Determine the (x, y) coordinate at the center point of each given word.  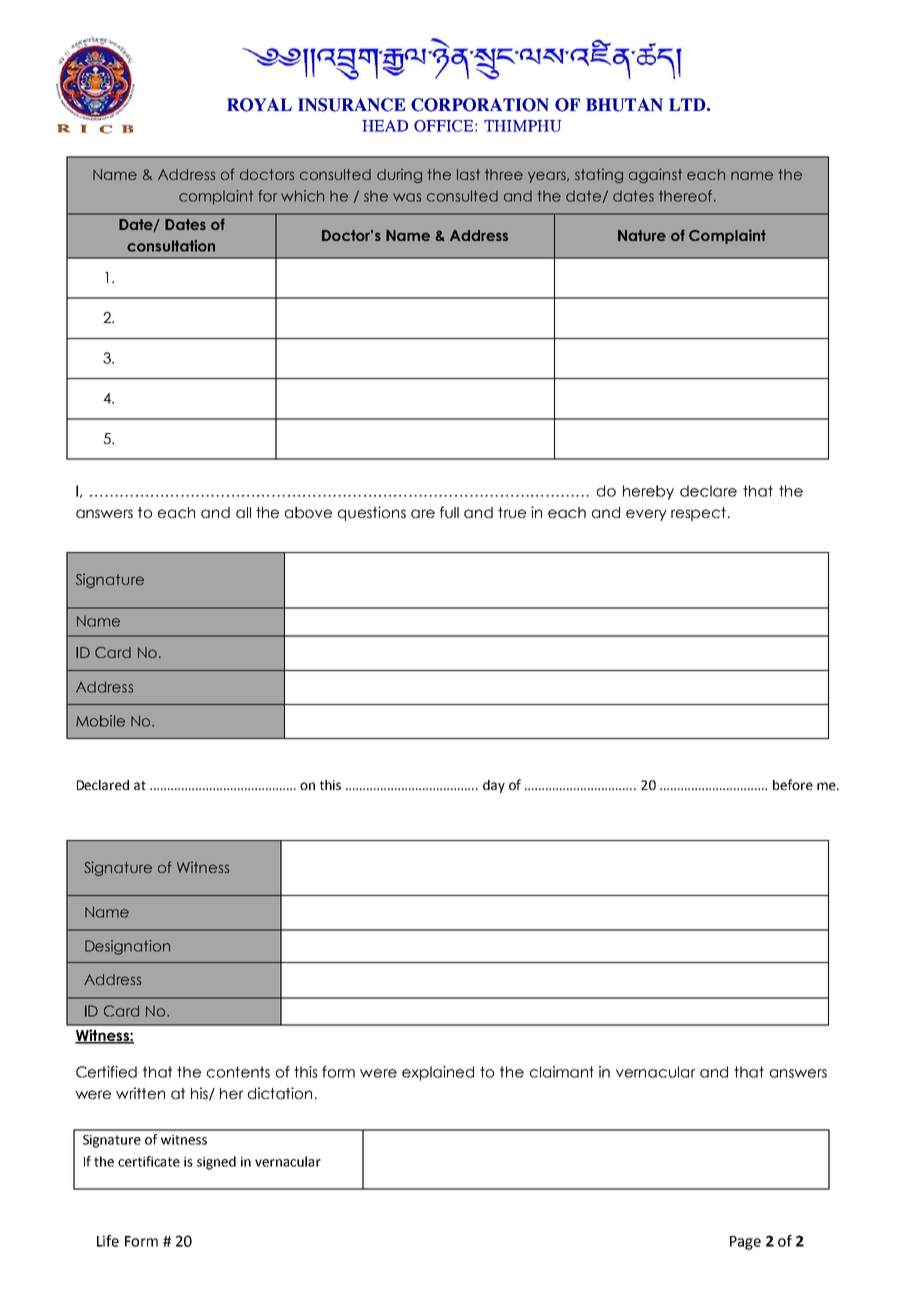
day (494, 786)
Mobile (100, 721)
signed (216, 1163)
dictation (280, 1093)
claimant (562, 1072)
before (793, 784)
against (655, 175)
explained (438, 1073)
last (468, 174)
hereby (648, 492)
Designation (127, 947)
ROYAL (259, 105)
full (449, 512)
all (243, 512)
